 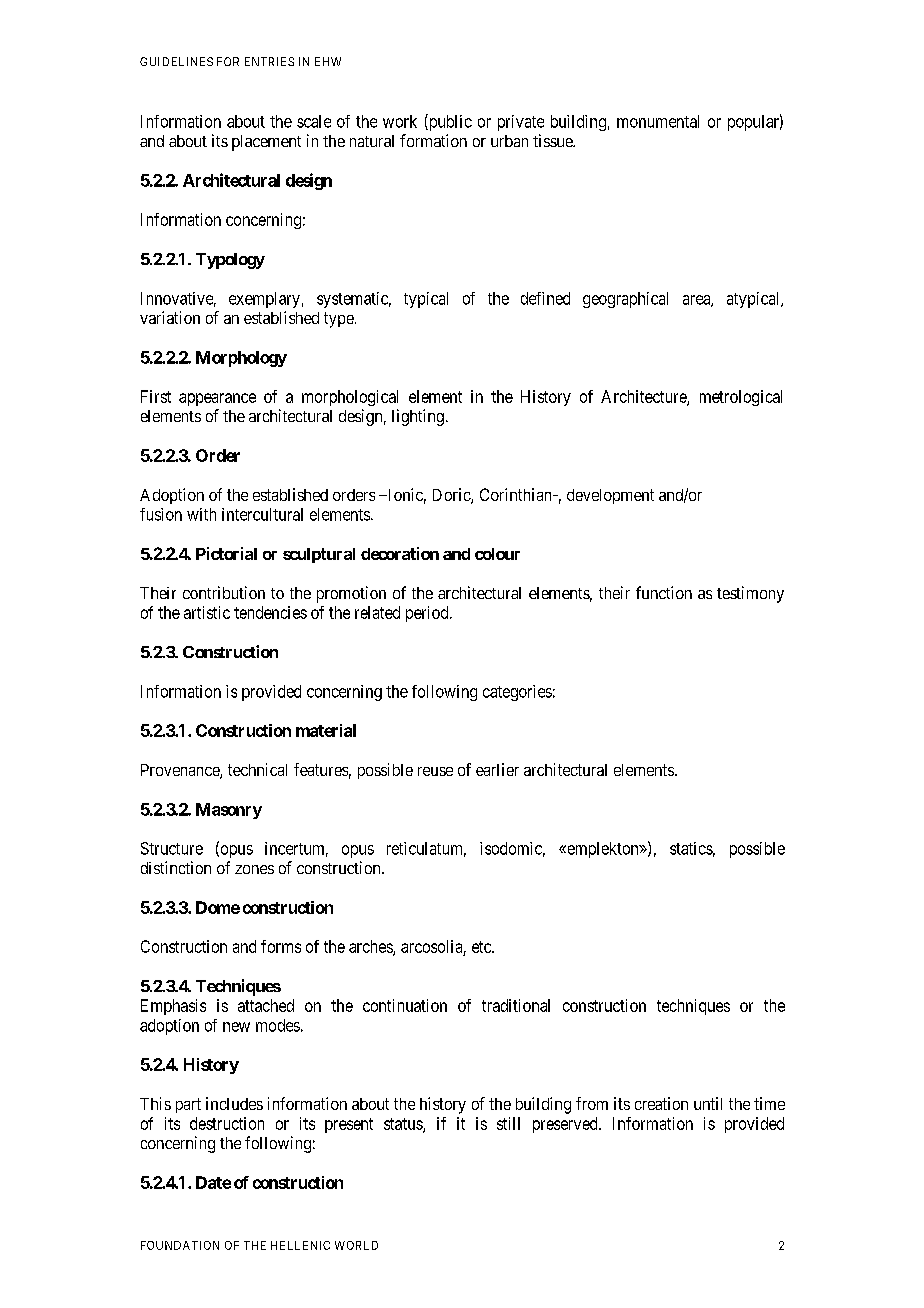 I want to click on artistic, so click(x=207, y=612).
